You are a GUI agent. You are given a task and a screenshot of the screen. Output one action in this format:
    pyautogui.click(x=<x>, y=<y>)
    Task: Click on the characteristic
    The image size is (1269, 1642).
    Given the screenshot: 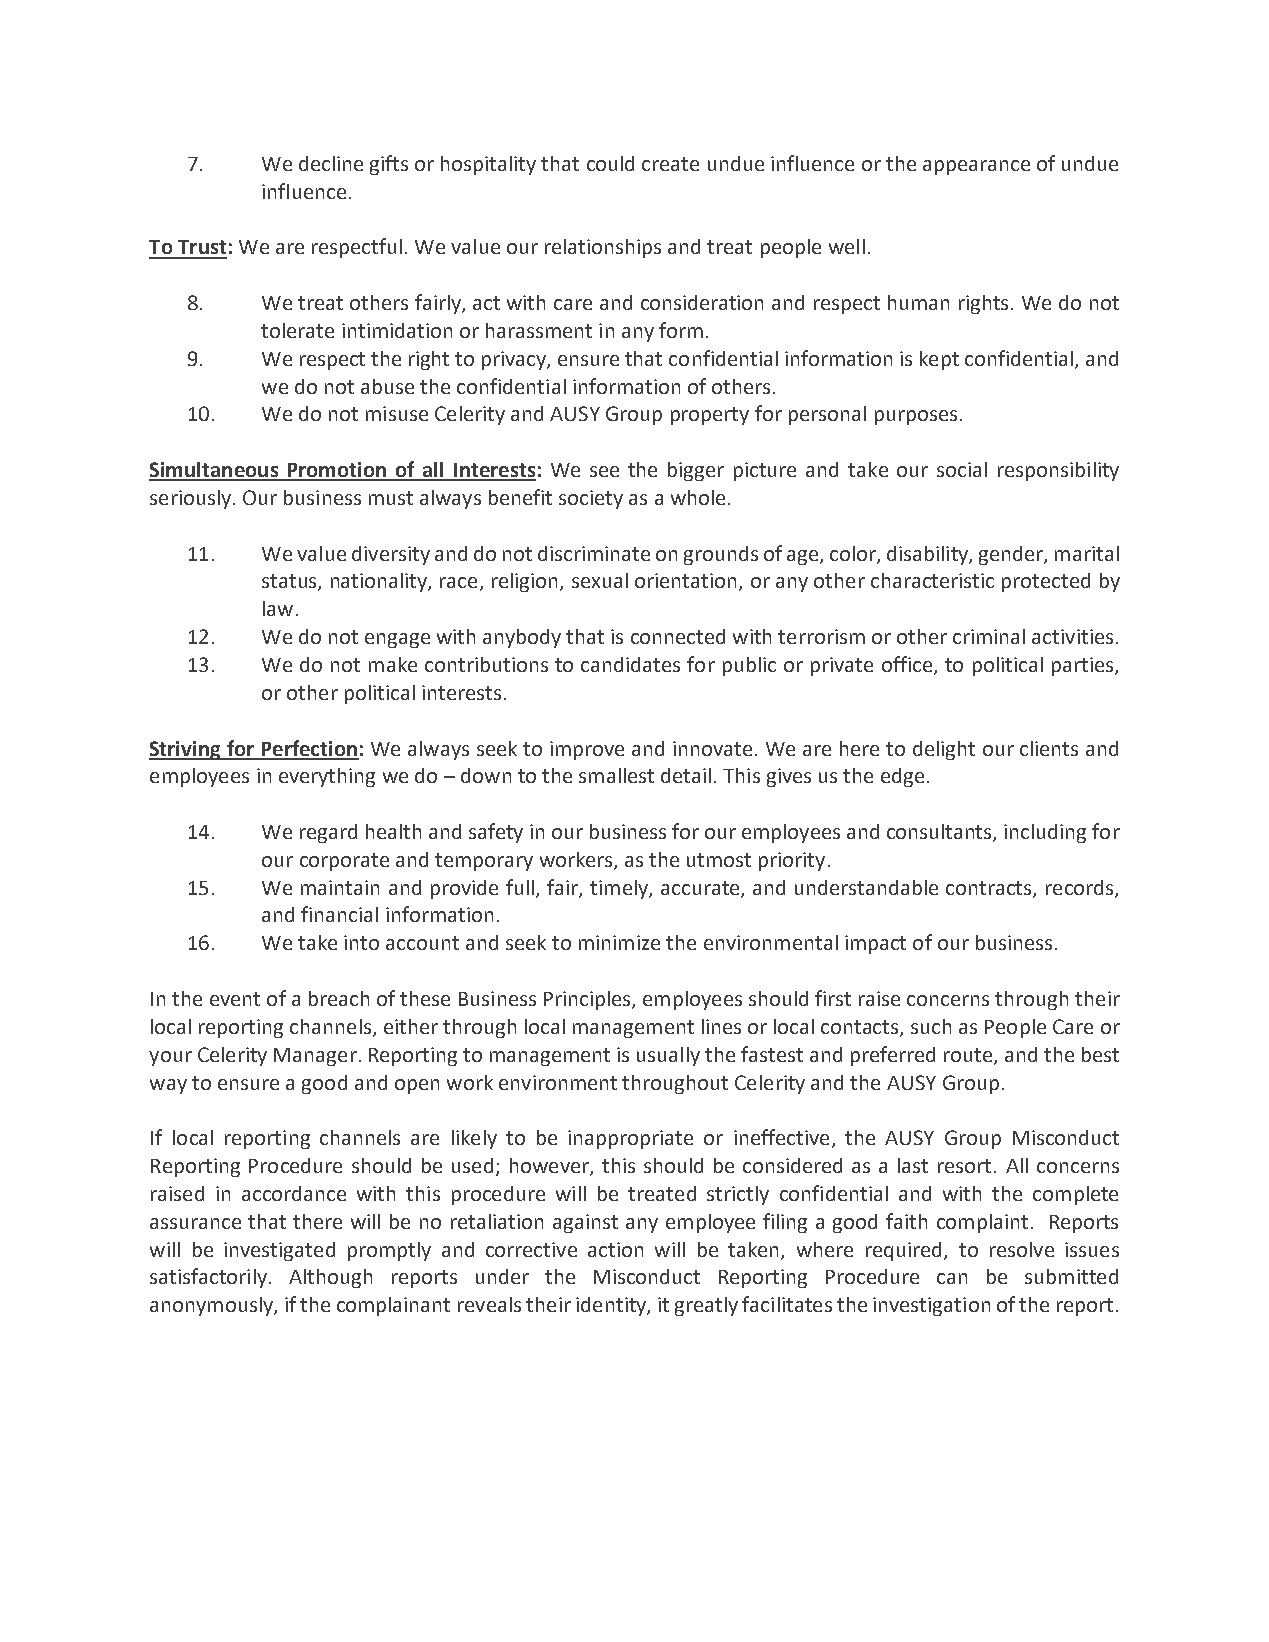 What is the action you would take?
    pyautogui.click(x=932, y=580)
